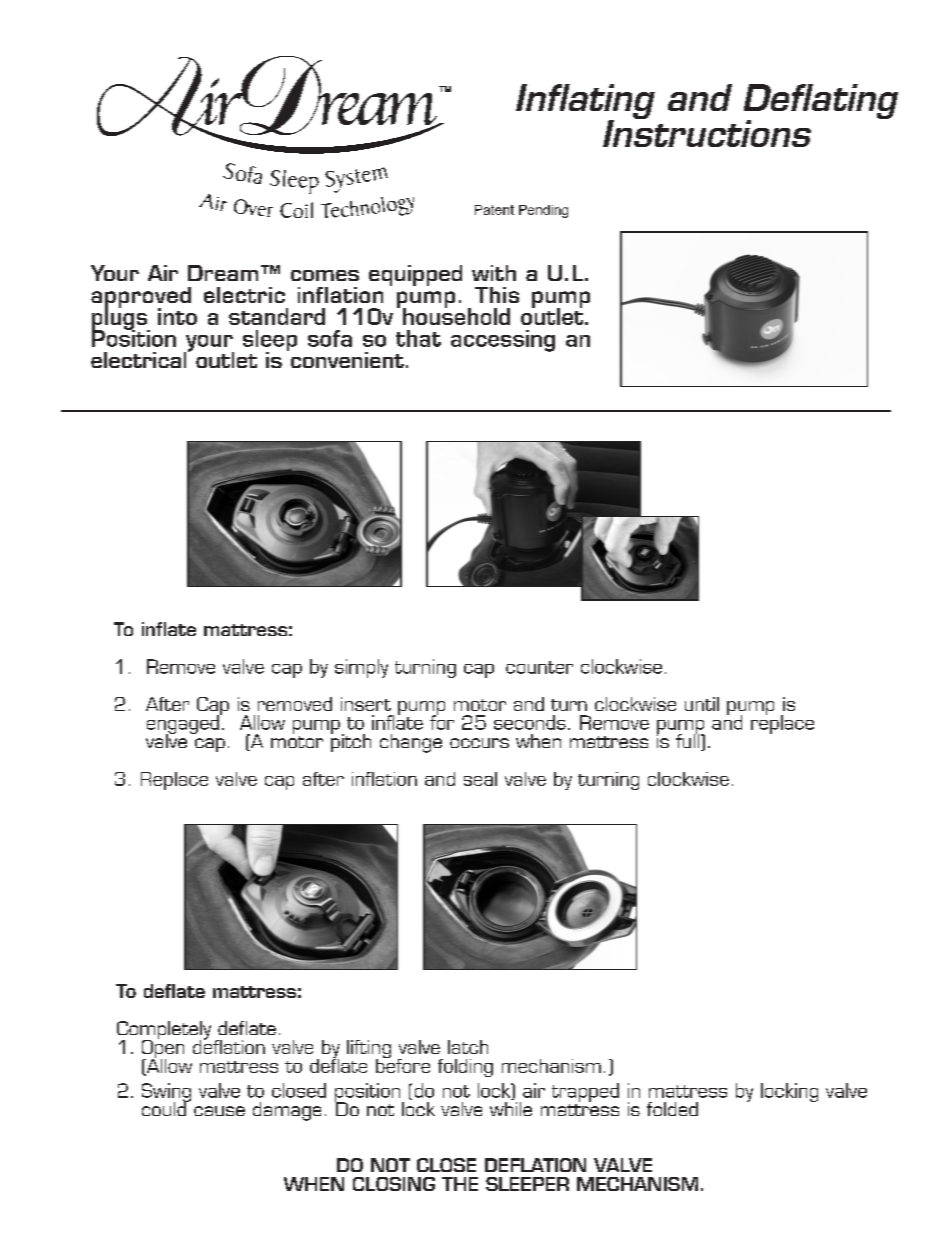 The height and width of the page is (1233, 952). Describe the element at coordinates (184, 724) in the page. I see `engaged` at that location.
